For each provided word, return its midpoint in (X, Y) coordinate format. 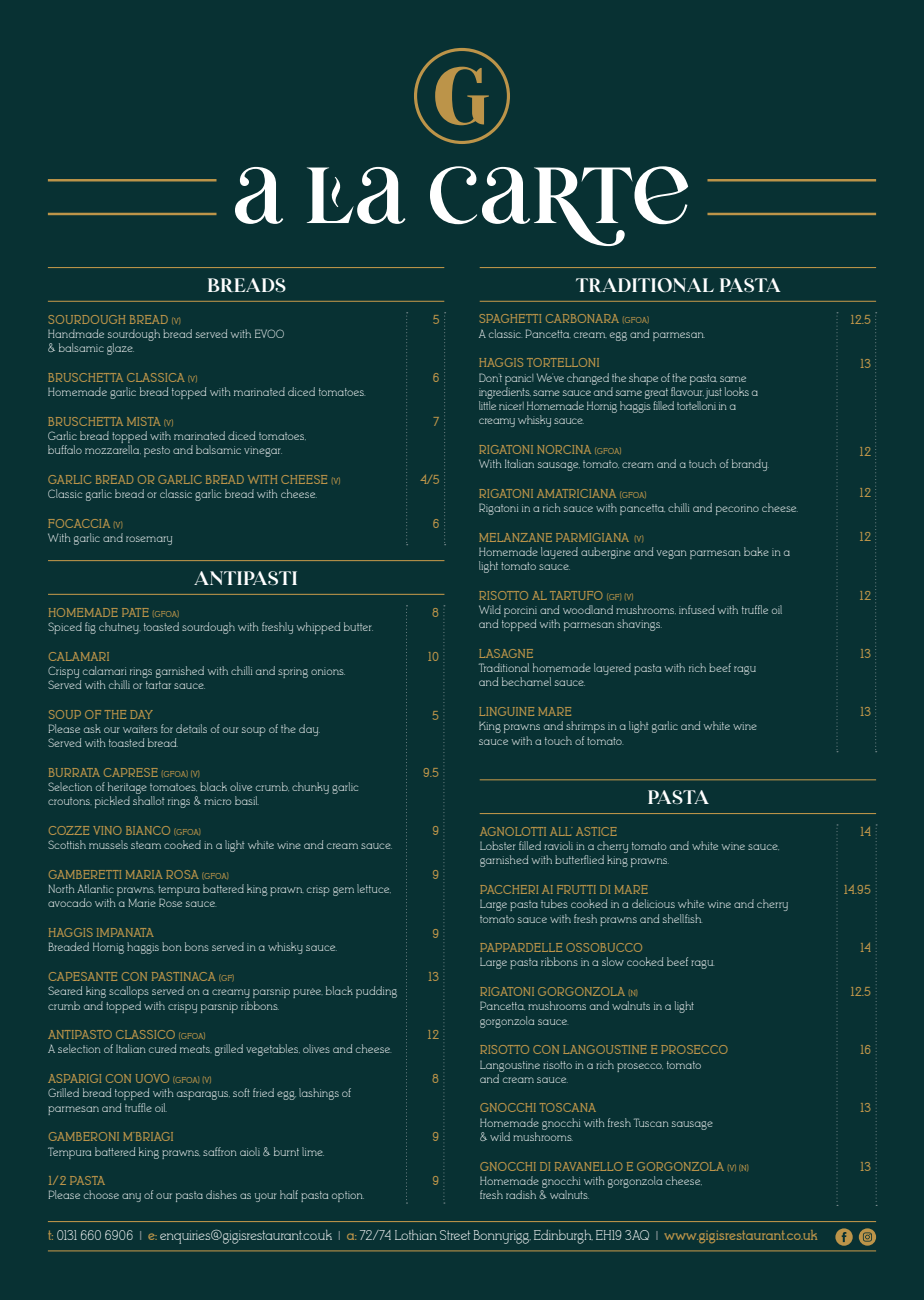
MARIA (144, 874)
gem (343, 891)
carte (559, 206)
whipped (318, 628)
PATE (135, 612)
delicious (653, 903)
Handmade (76, 333)
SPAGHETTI (510, 318)
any (131, 1197)
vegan (671, 554)
